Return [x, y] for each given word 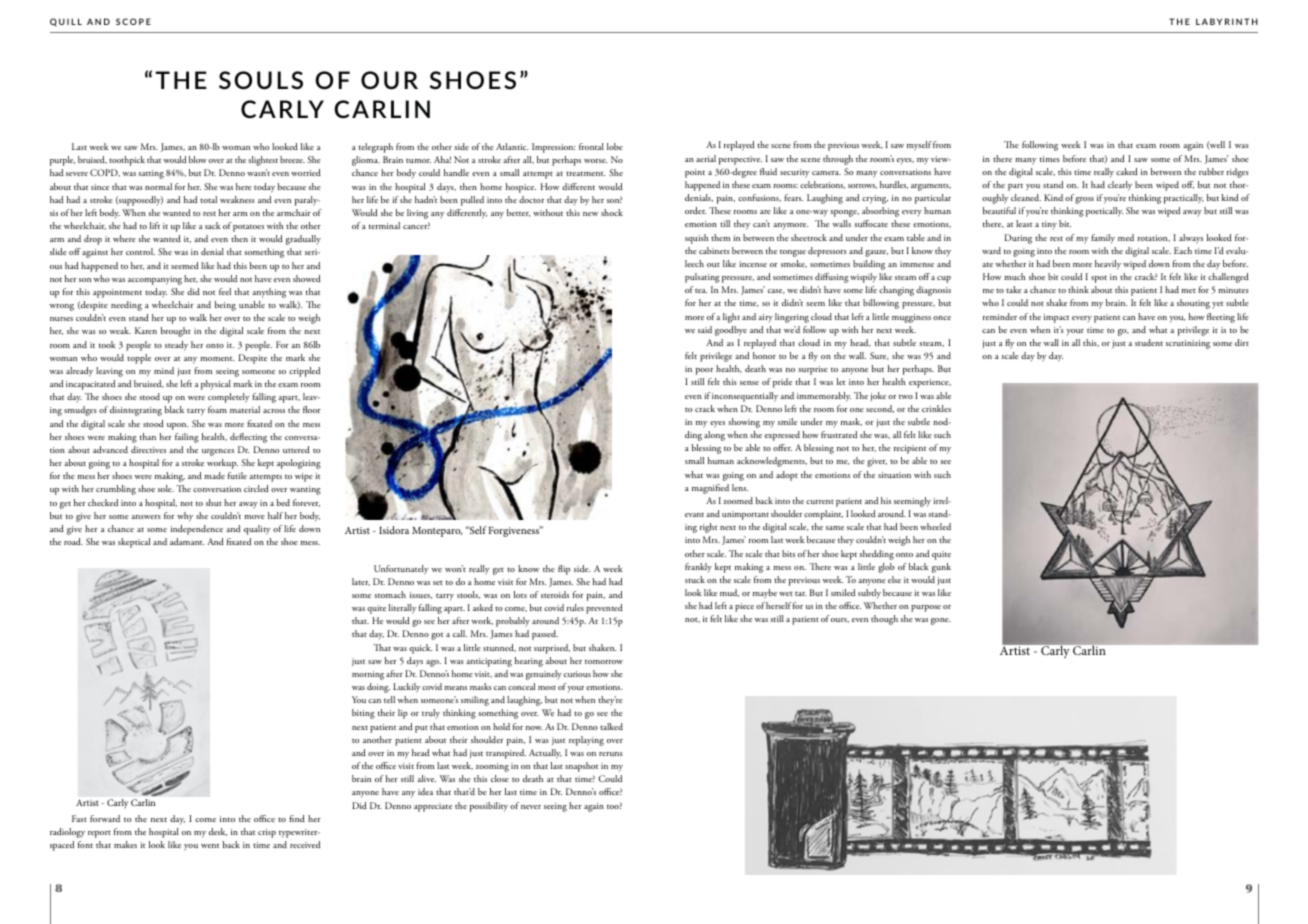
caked [1127, 171]
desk [218, 832]
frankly [698, 567]
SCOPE [133, 21]
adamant [187, 541]
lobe [615, 146]
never [531, 807]
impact [1056, 318]
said [705, 329]
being [225, 306]
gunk [941, 568]
